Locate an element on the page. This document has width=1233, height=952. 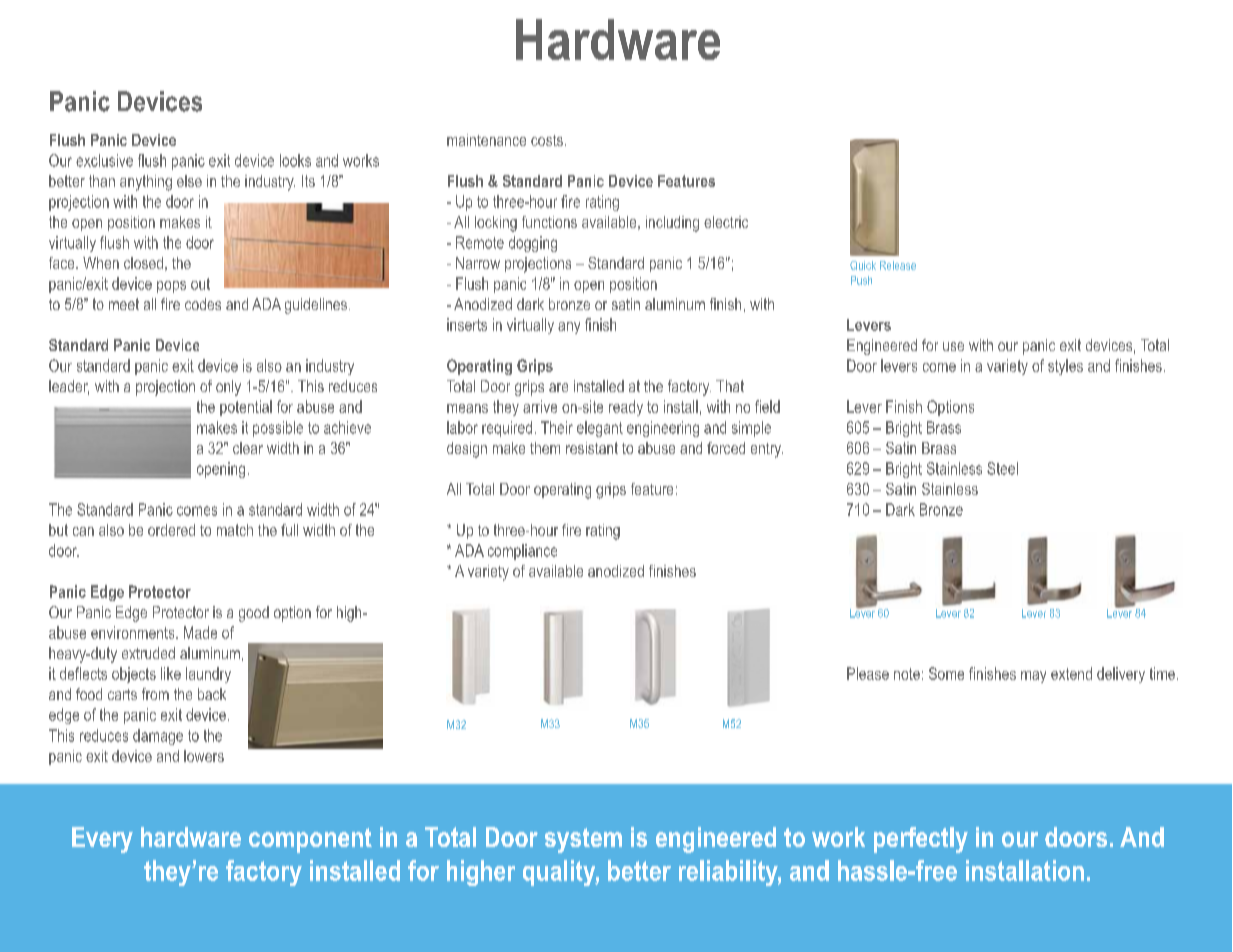
Every is located at coordinates (102, 840).
